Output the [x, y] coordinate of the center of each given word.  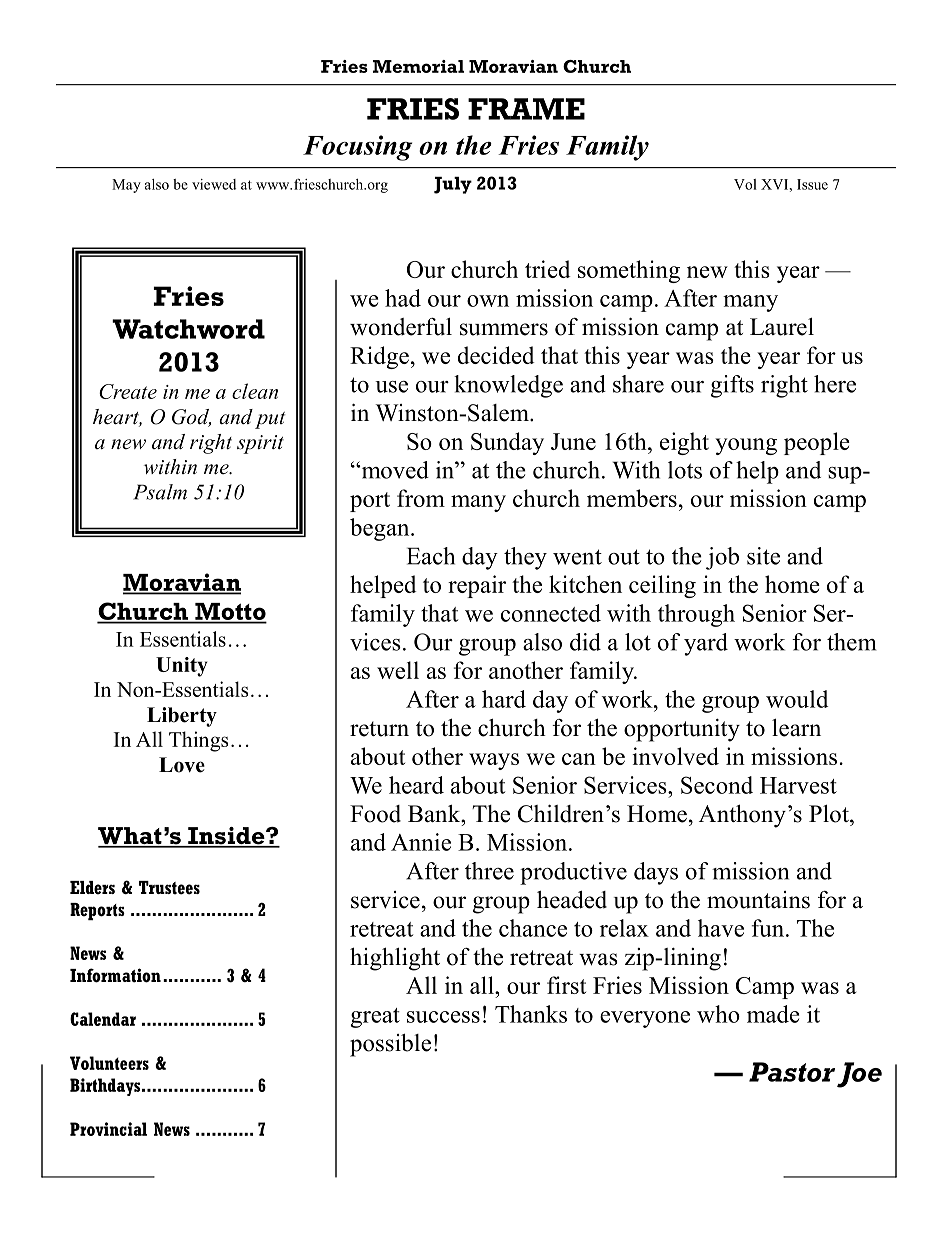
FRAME [526, 109]
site [763, 556]
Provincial [108, 1129]
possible [390, 1045]
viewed [214, 184]
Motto [230, 613]
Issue [812, 184]
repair [477, 586]
